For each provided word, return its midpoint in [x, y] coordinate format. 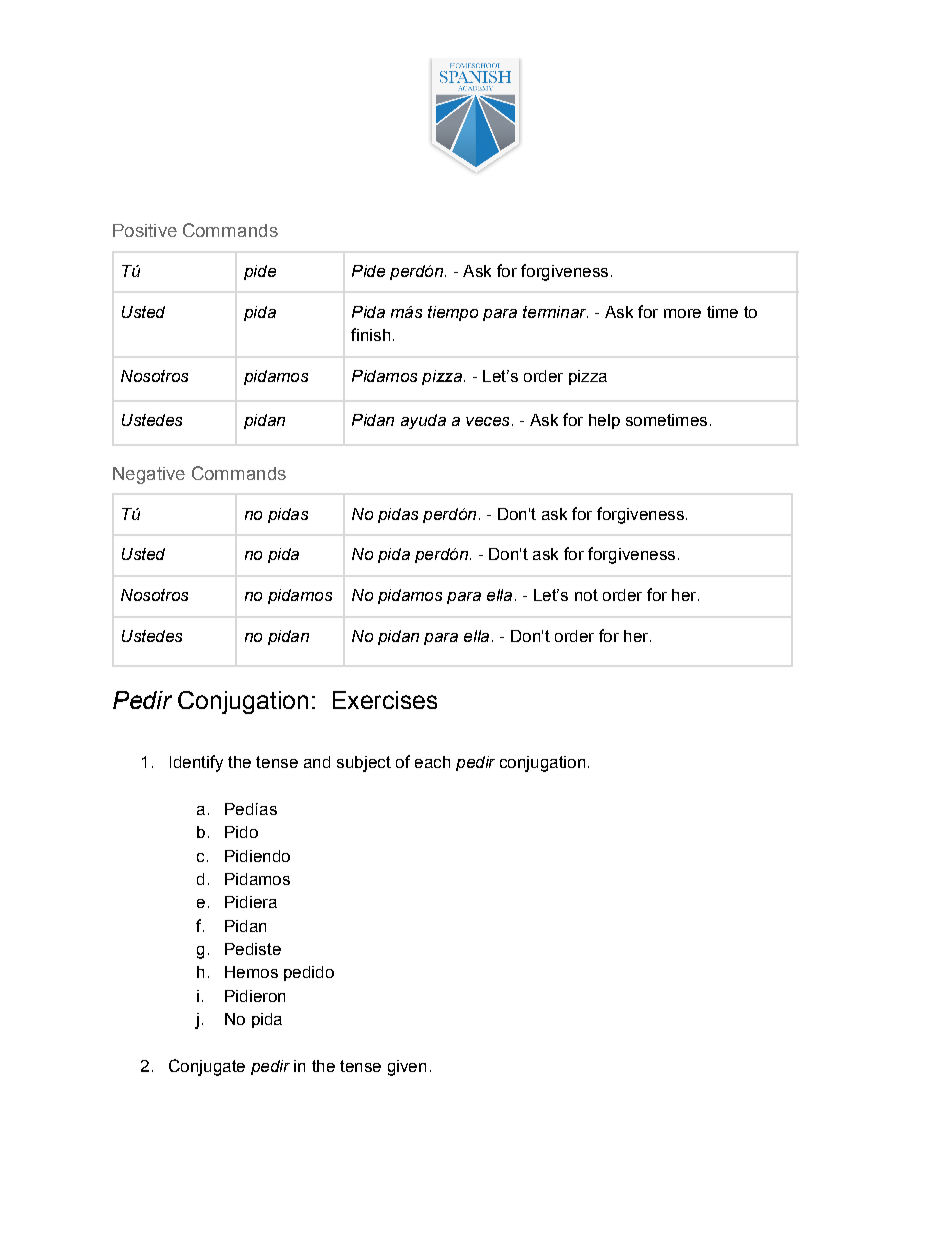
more [682, 313]
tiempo [453, 313]
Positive [145, 230]
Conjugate [207, 1067]
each [432, 762]
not [586, 595]
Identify [196, 763]
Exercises [385, 700]
